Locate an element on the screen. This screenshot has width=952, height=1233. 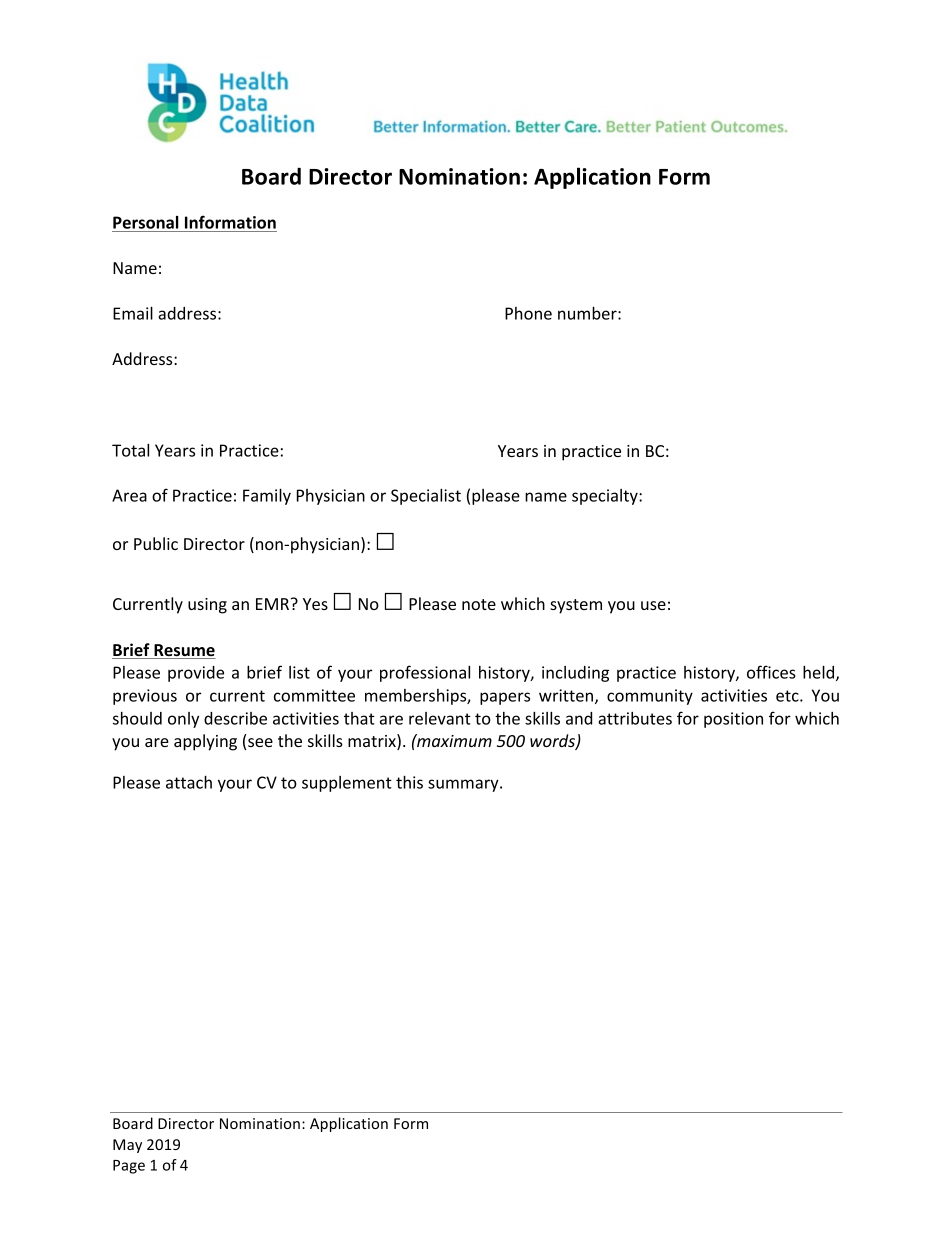
Total is located at coordinates (130, 450).
